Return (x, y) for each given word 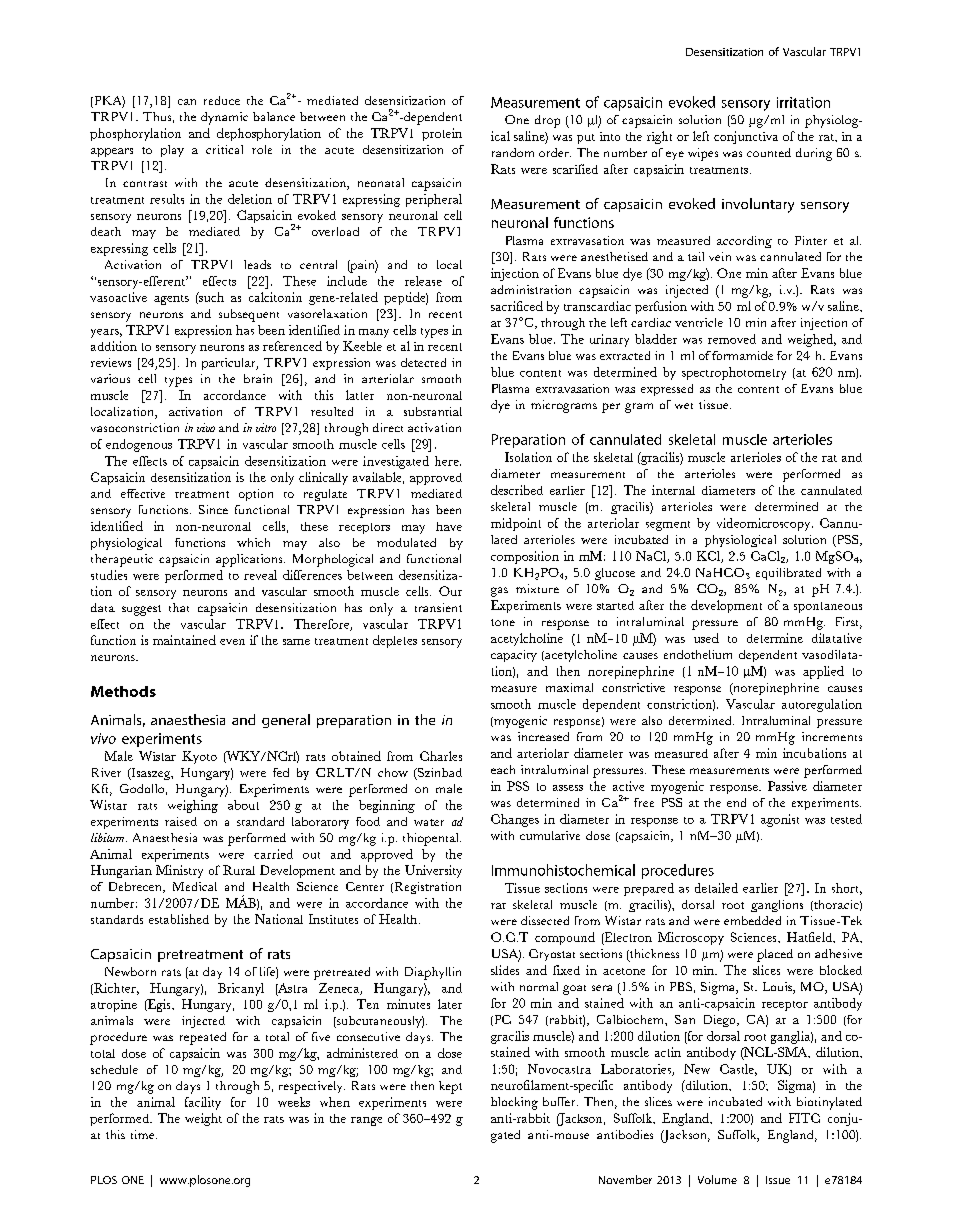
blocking (514, 1103)
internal (673, 490)
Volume (717, 1179)
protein (442, 134)
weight (203, 1119)
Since (213, 509)
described (517, 490)
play (172, 151)
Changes (515, 820)
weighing (193, 806)
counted (769, 152)
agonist (780, 820)
